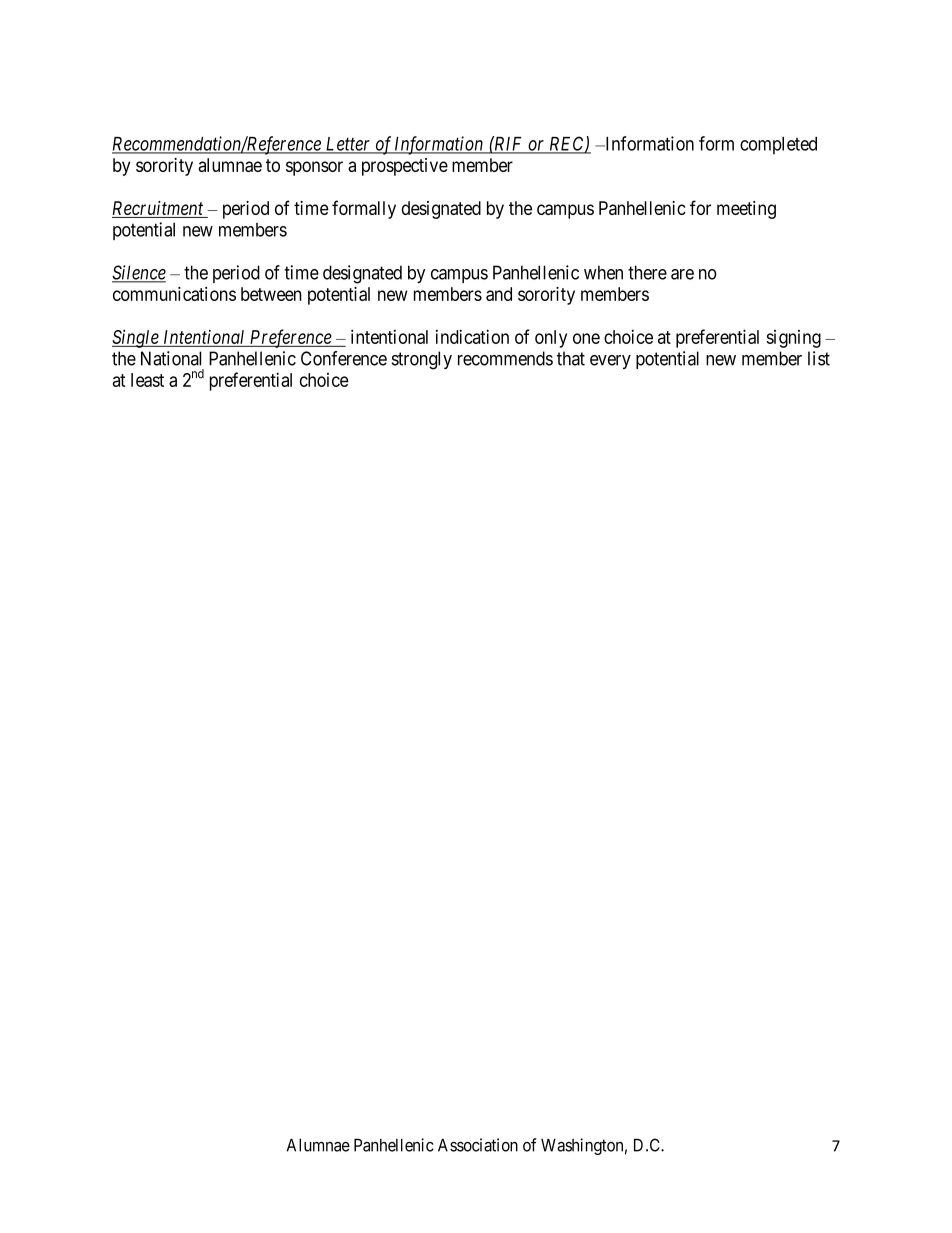 This image has height=1233, width=952. What do you see at coordinates (159, 209) in the image?
I see `Recruitment` at bounding box center [159, 209].
